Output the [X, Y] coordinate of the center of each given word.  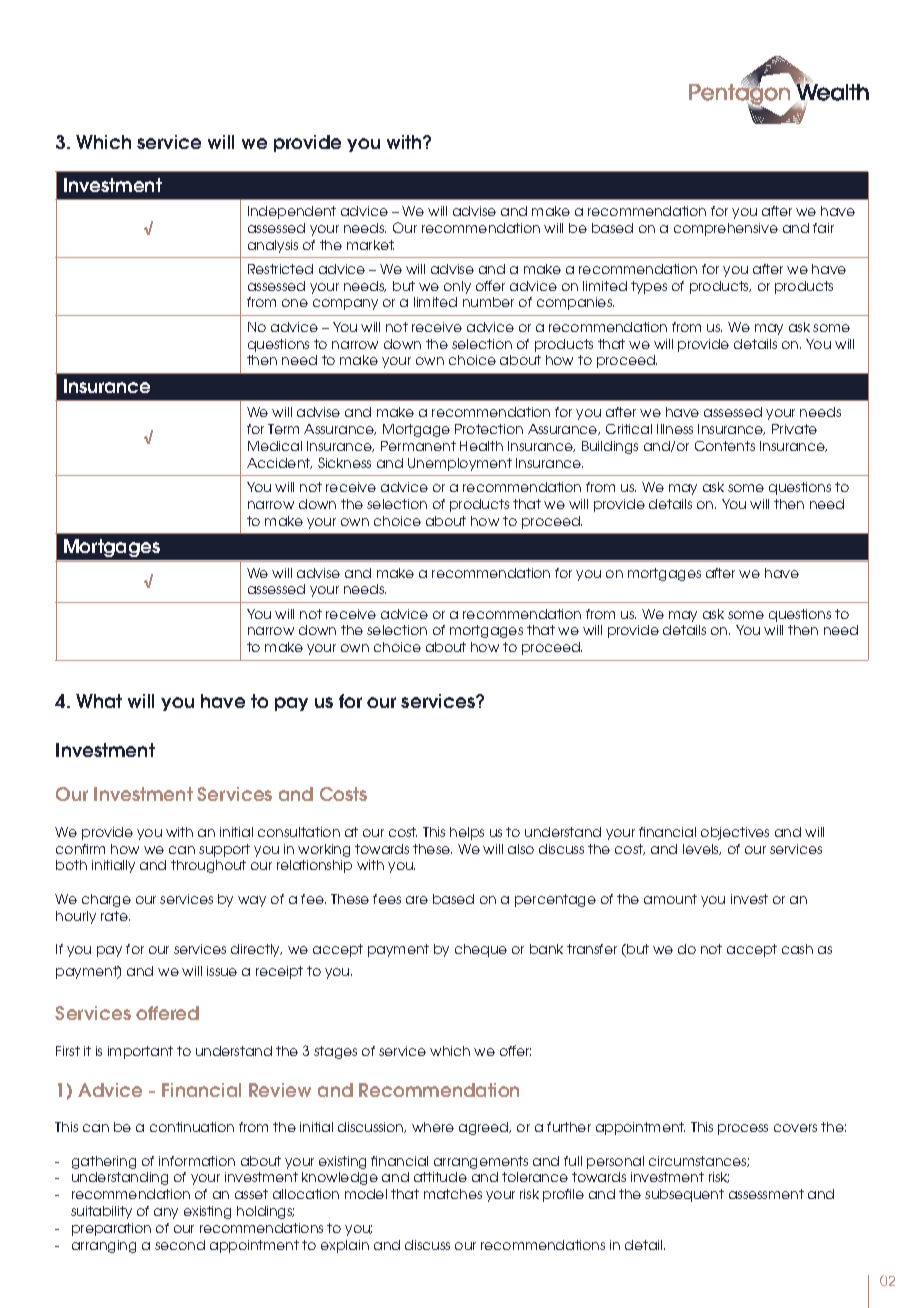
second [180, 1245]
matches [453, 1194]
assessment [766, 1194]
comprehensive [726, 229]
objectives [735, 833]
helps [467, 833]
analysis [273, 246]
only [457, 287]
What [99, 701]
